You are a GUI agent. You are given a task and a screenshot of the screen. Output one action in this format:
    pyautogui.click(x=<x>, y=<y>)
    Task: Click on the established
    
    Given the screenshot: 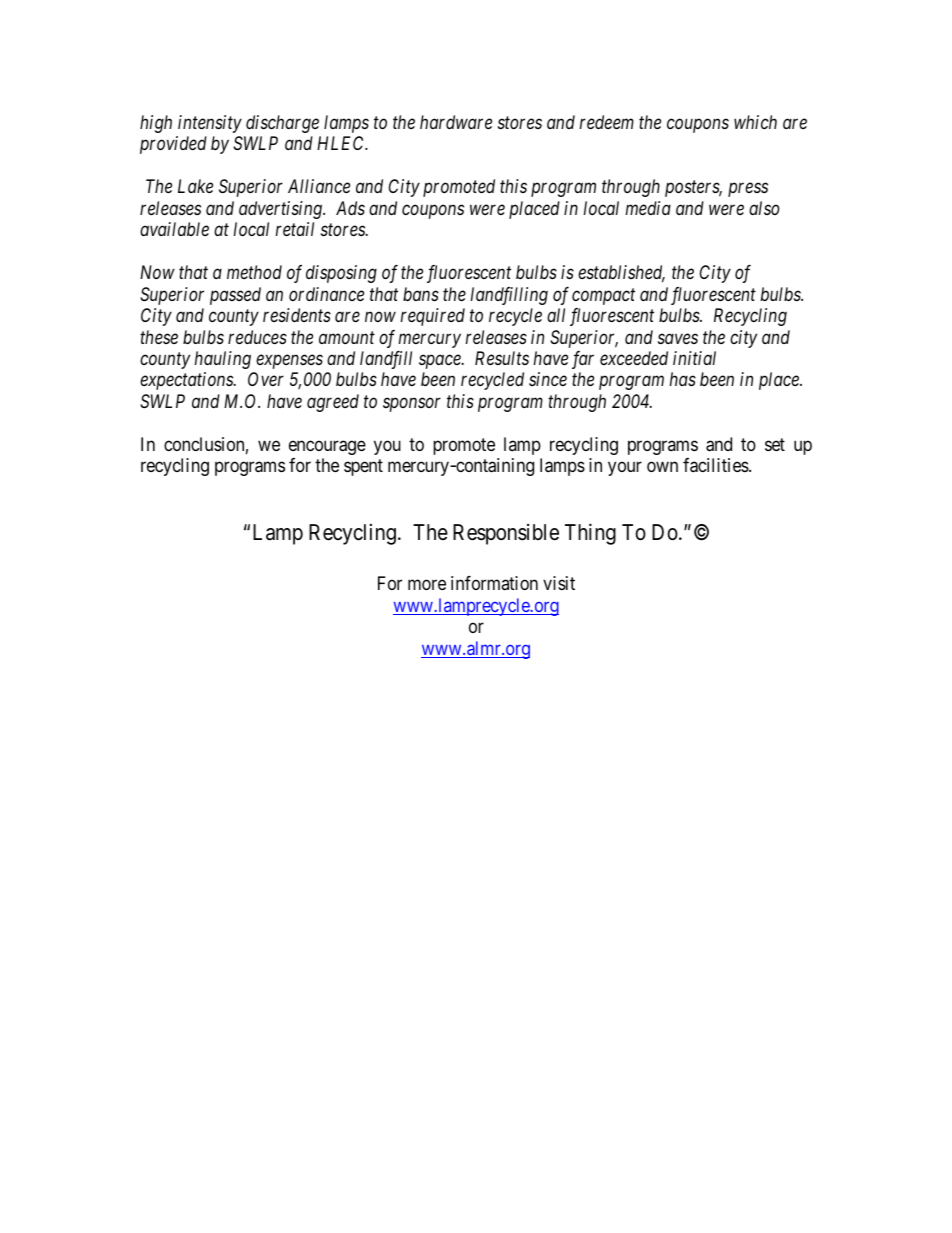 What is the action you would take?
    pyautogui.click(x=621, y=273)
